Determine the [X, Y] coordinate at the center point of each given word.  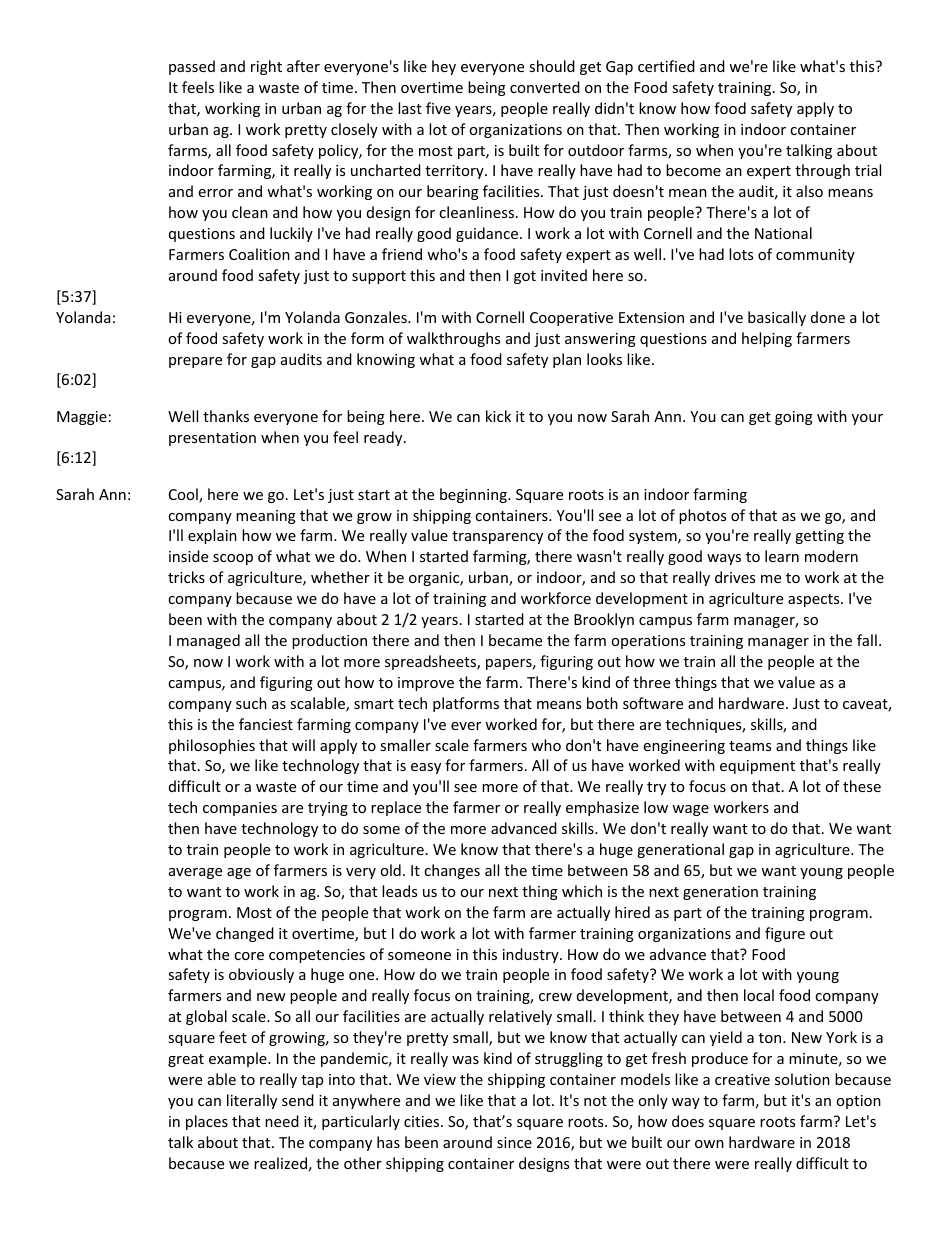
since [514, 1142]
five [438, 108]
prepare [195, 362]
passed [192, 67]
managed [208, 641]
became [515, 640]
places [207, 1122]
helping [767, 339]
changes [452, 871]
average [195, 873]
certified [666, 66]
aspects [815, 600]
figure [785, 934]
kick [498, 416]
